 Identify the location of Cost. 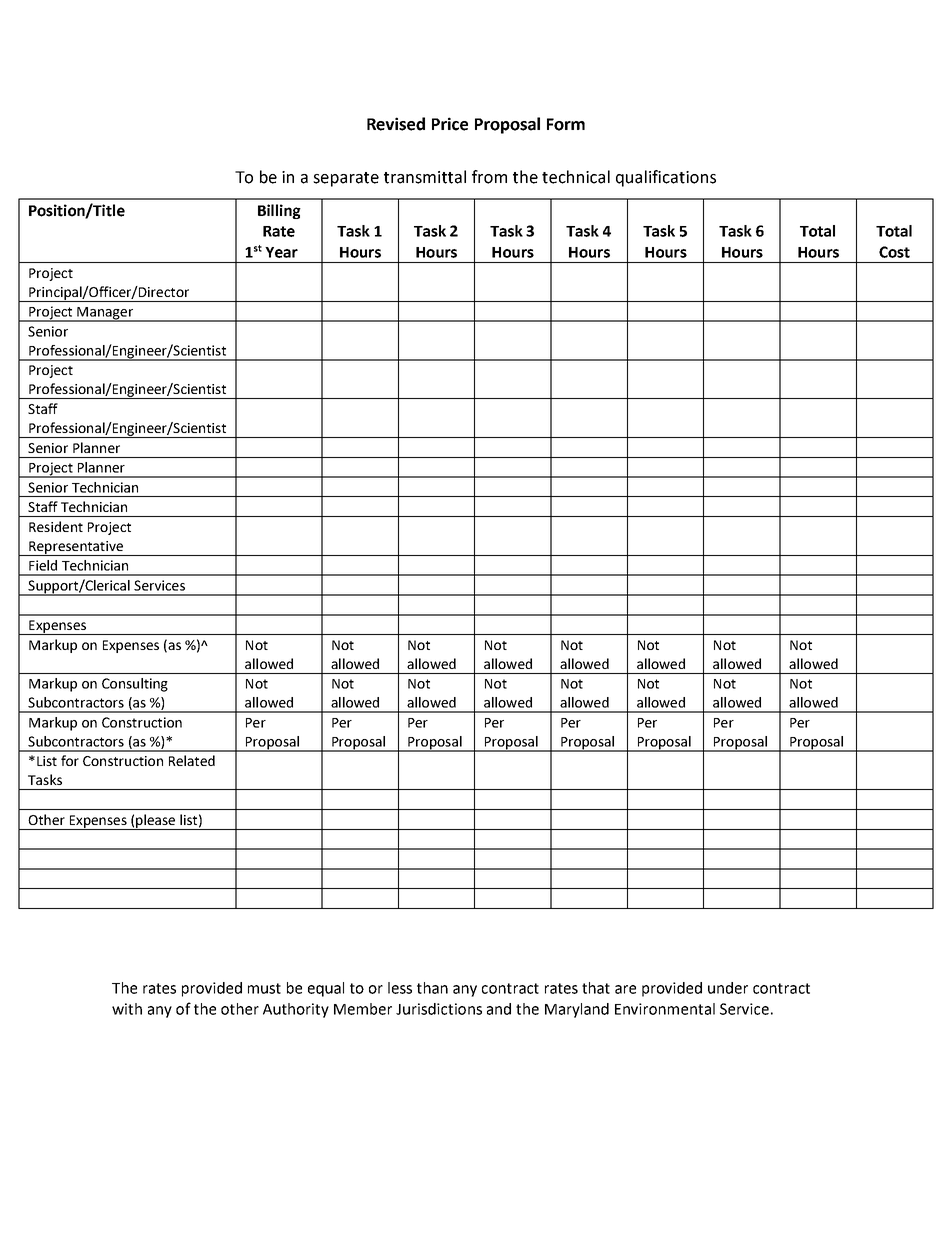
(894, 252).
